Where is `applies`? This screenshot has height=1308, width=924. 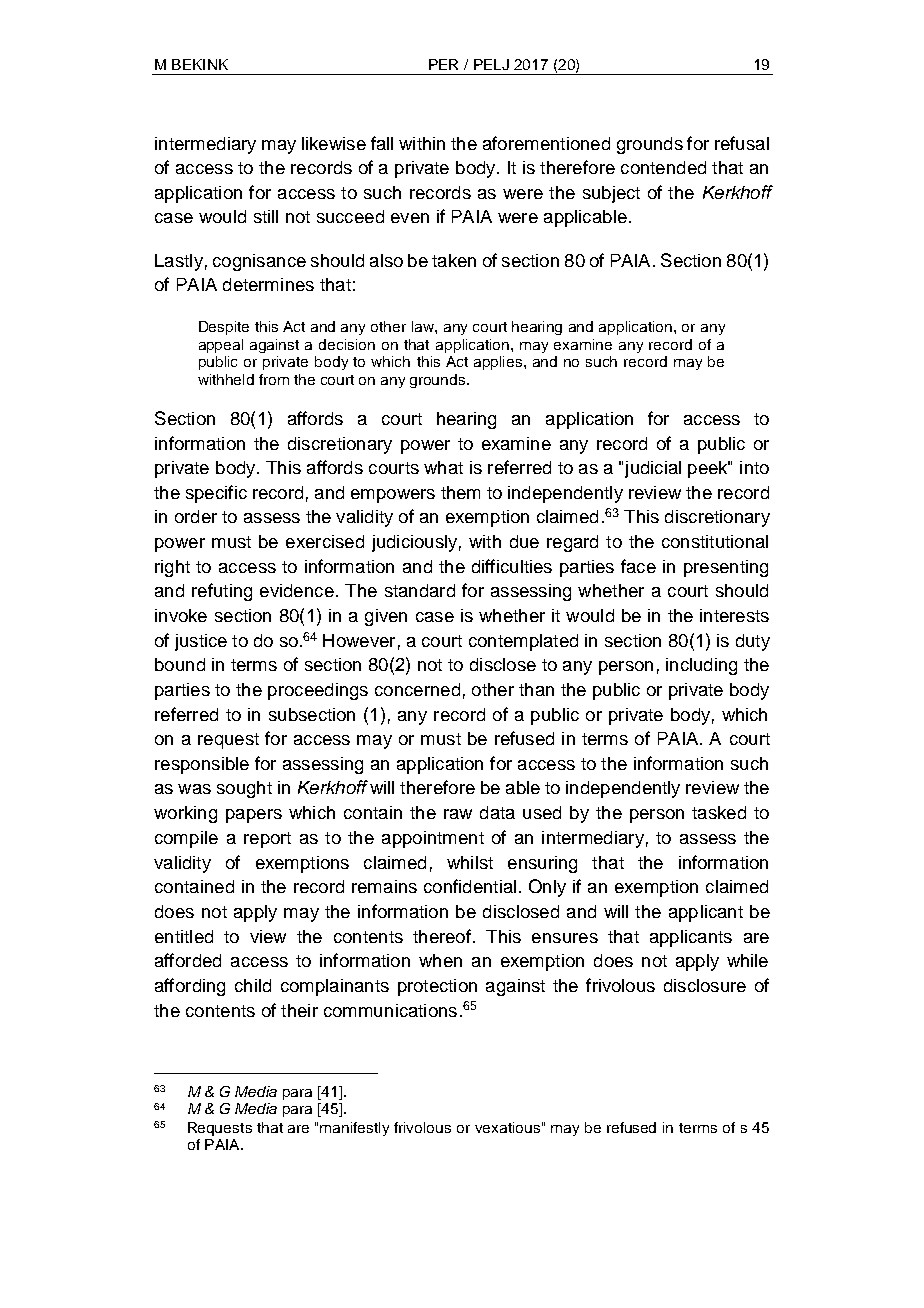 applies is located at coordinates (499, 363).
